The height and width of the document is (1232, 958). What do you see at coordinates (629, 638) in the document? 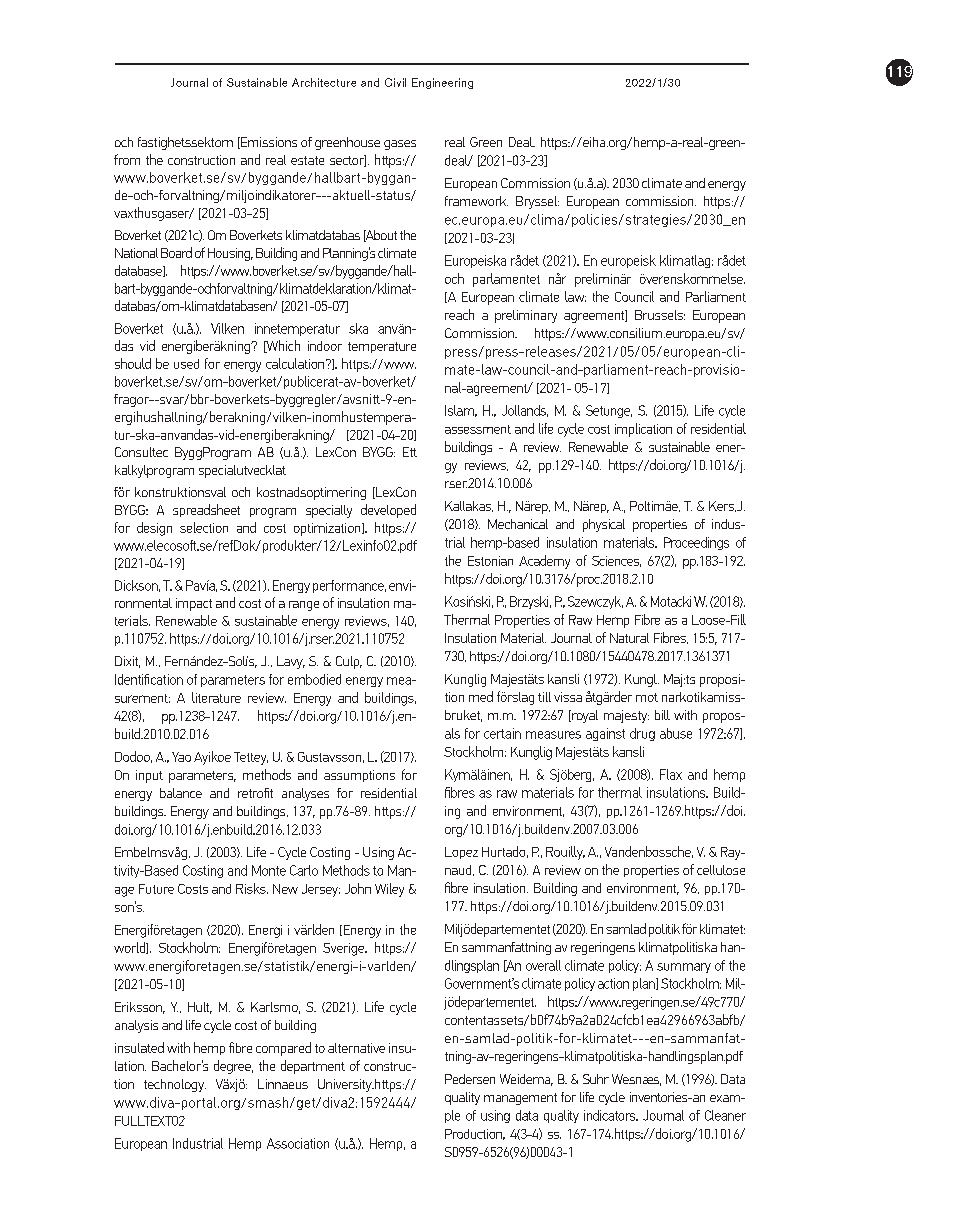
I see `Natural` at bounding box center [629, 638].
